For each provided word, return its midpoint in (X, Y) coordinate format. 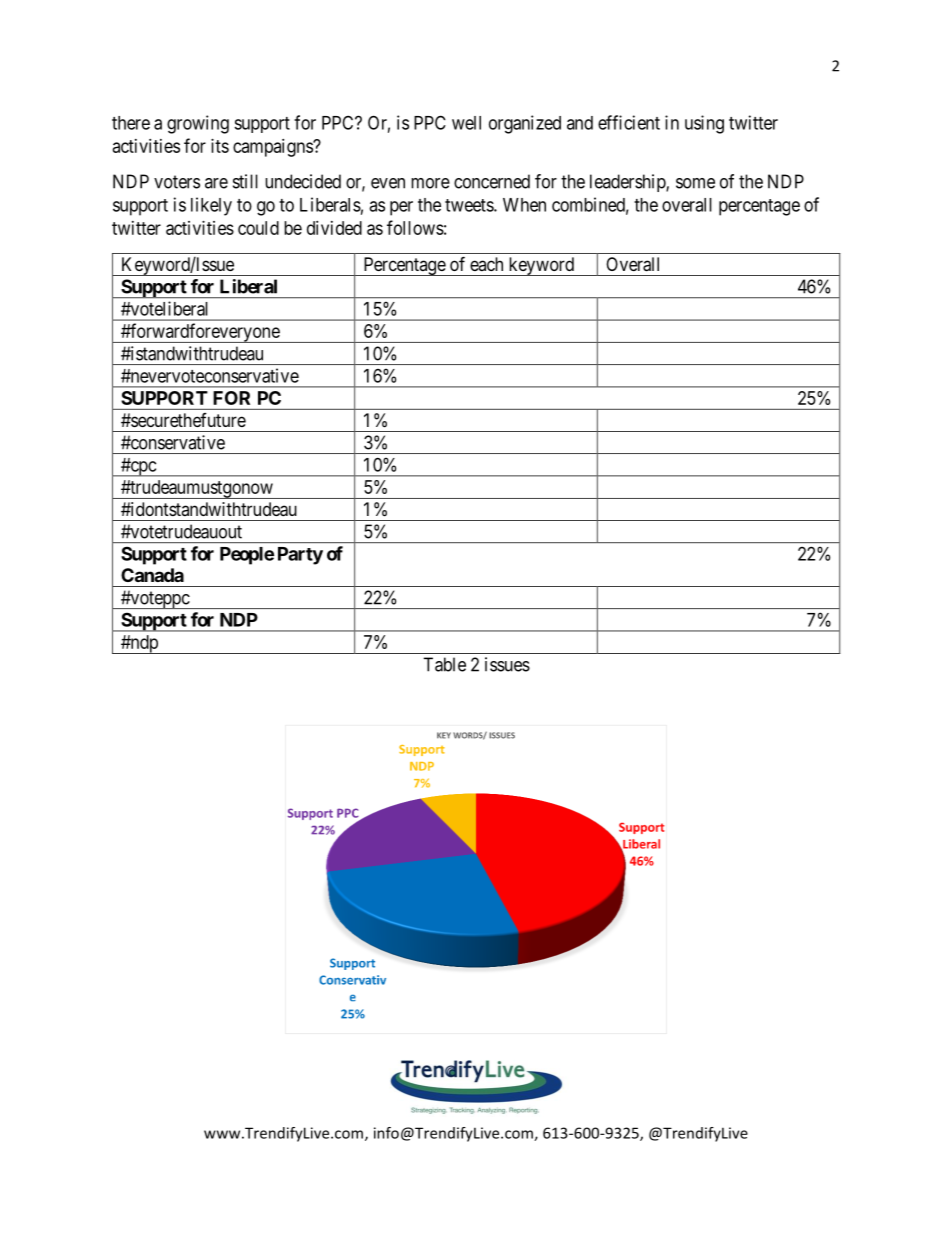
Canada (152, 575)
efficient (629, 122)
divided (334, 228)
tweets (470, 205)
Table (444, 664)
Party (300, 556)
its (220, 146)
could (258, 228)
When (524, 205)
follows (415, 227)
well (466, 123)
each (486, 264)
